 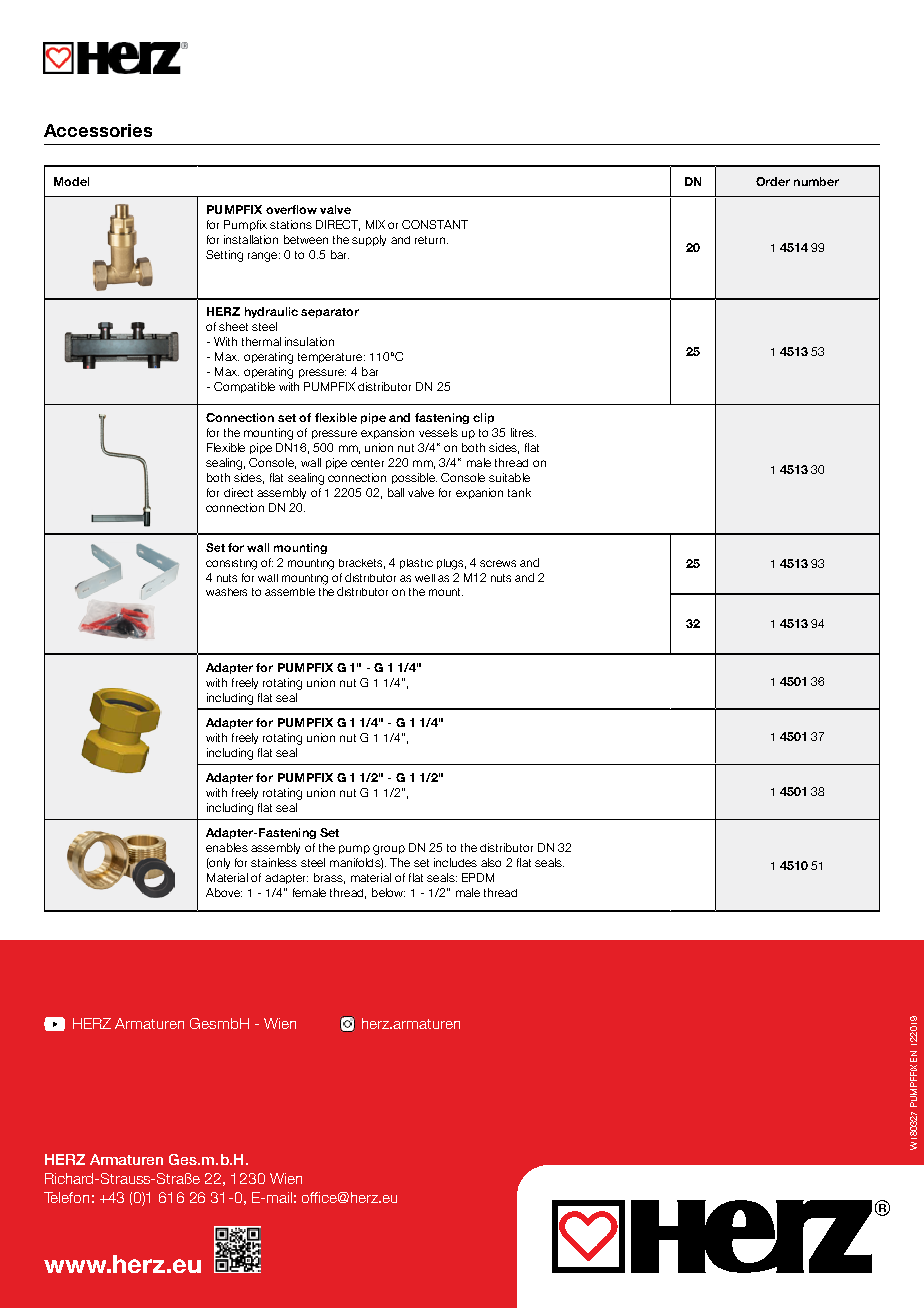 What do you see at coordinates (498, 563) in the image?
I see `screws` at bounding box center [498, 563].
